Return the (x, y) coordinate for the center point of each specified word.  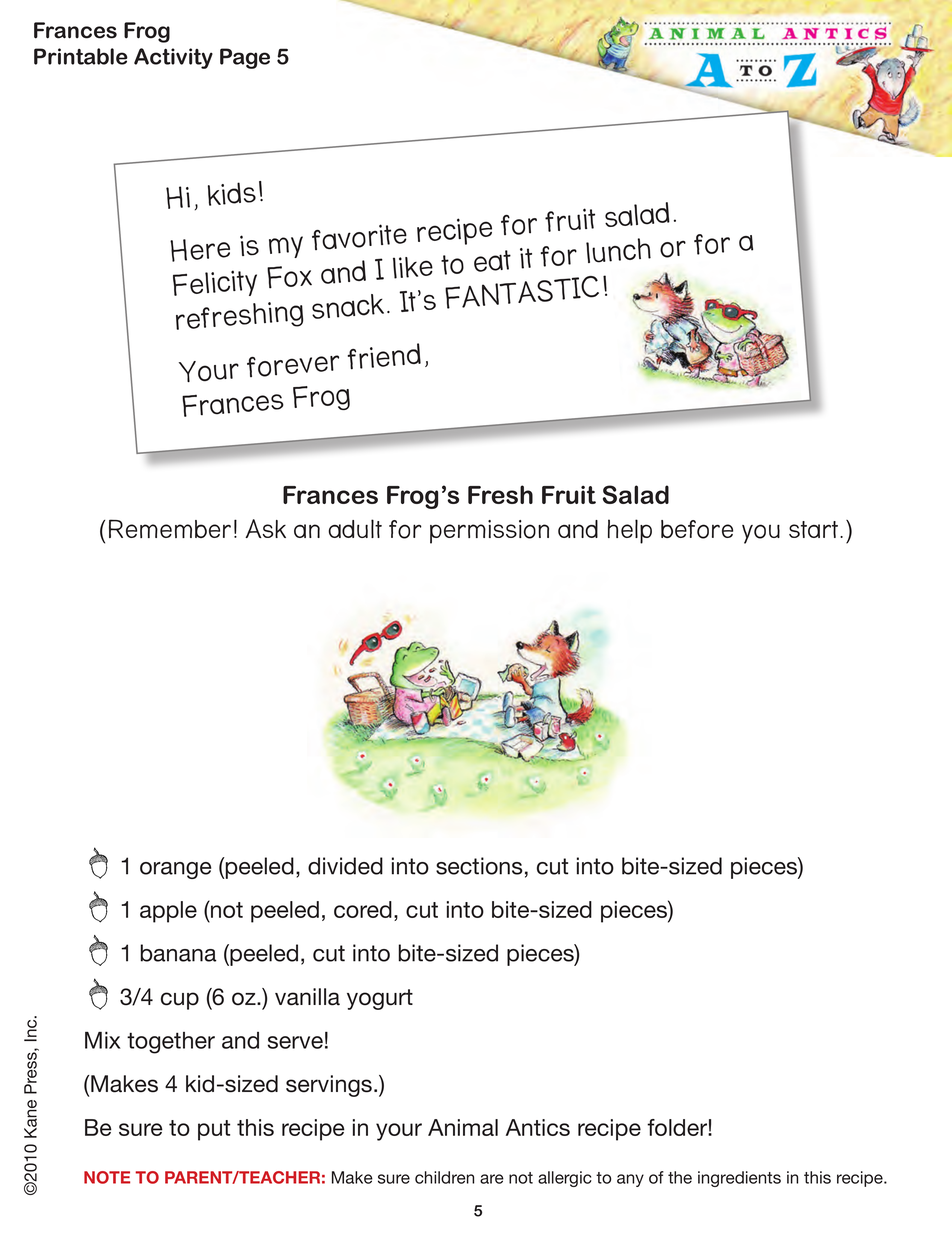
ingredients (739, 1179)
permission (489, 532)
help (630, 531)
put (214, 1130)
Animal (463, 1127)
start (815, 529)
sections (479, 866)
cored (363, 909)
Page (245, 58)
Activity (173, 58)
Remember (170, 528)
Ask (265, 528)
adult (355, 528)
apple (168, 912)
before (697, 529)
